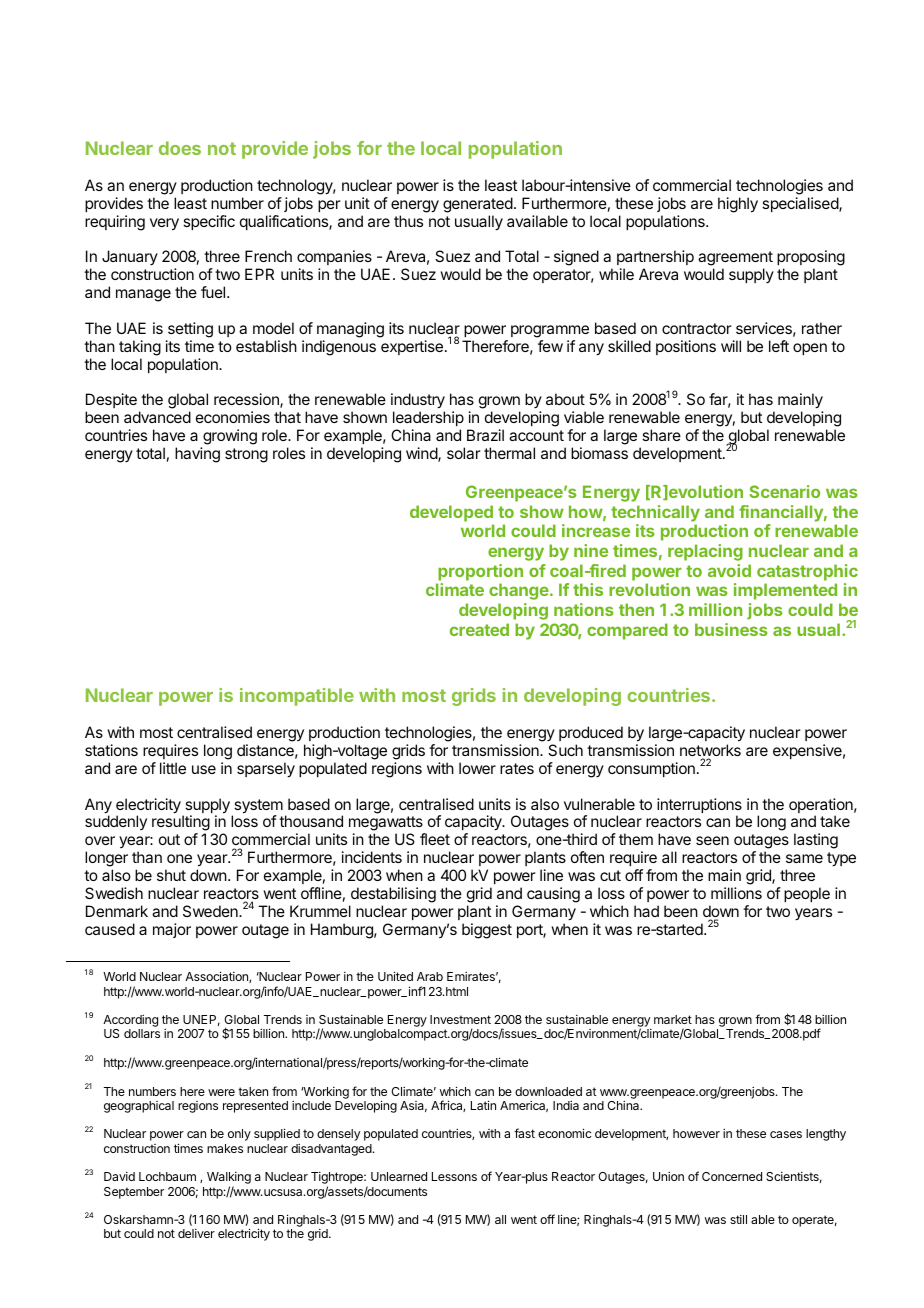 Image resolution: width=924 pixels, height=1308 pixels. I want to click on created, so click(479, 629).
